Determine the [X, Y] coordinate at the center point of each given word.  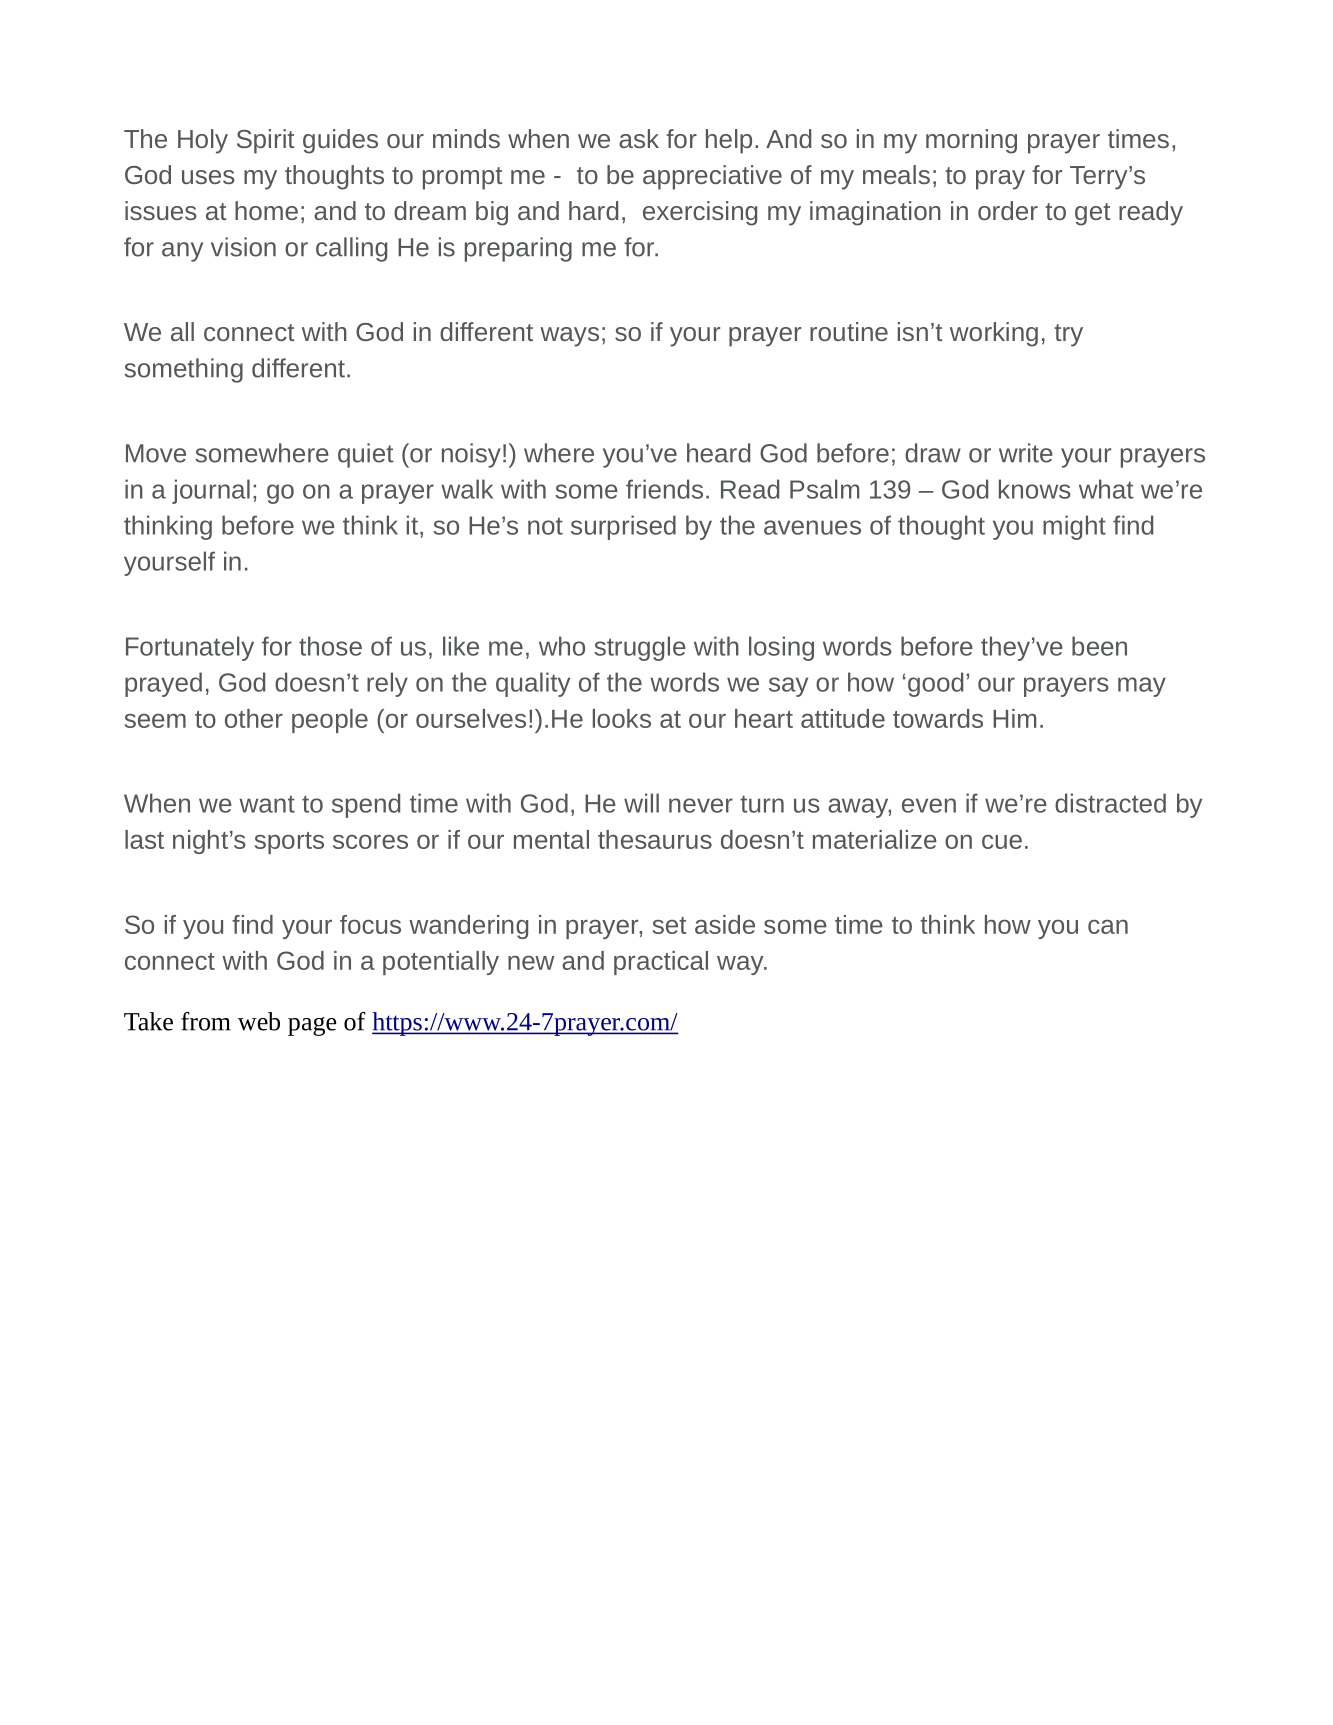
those [330, 646]
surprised [623, 527]
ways [569, 337]
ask [639, 138]
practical [661, 963]
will [641, 803]
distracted [1110, 803]
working [994, 334]
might [1074, 527]
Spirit [266, 141]
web [259, 1021]
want [267, 804]
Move [156, 453]
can [1108, 927]
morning [971, 141]
